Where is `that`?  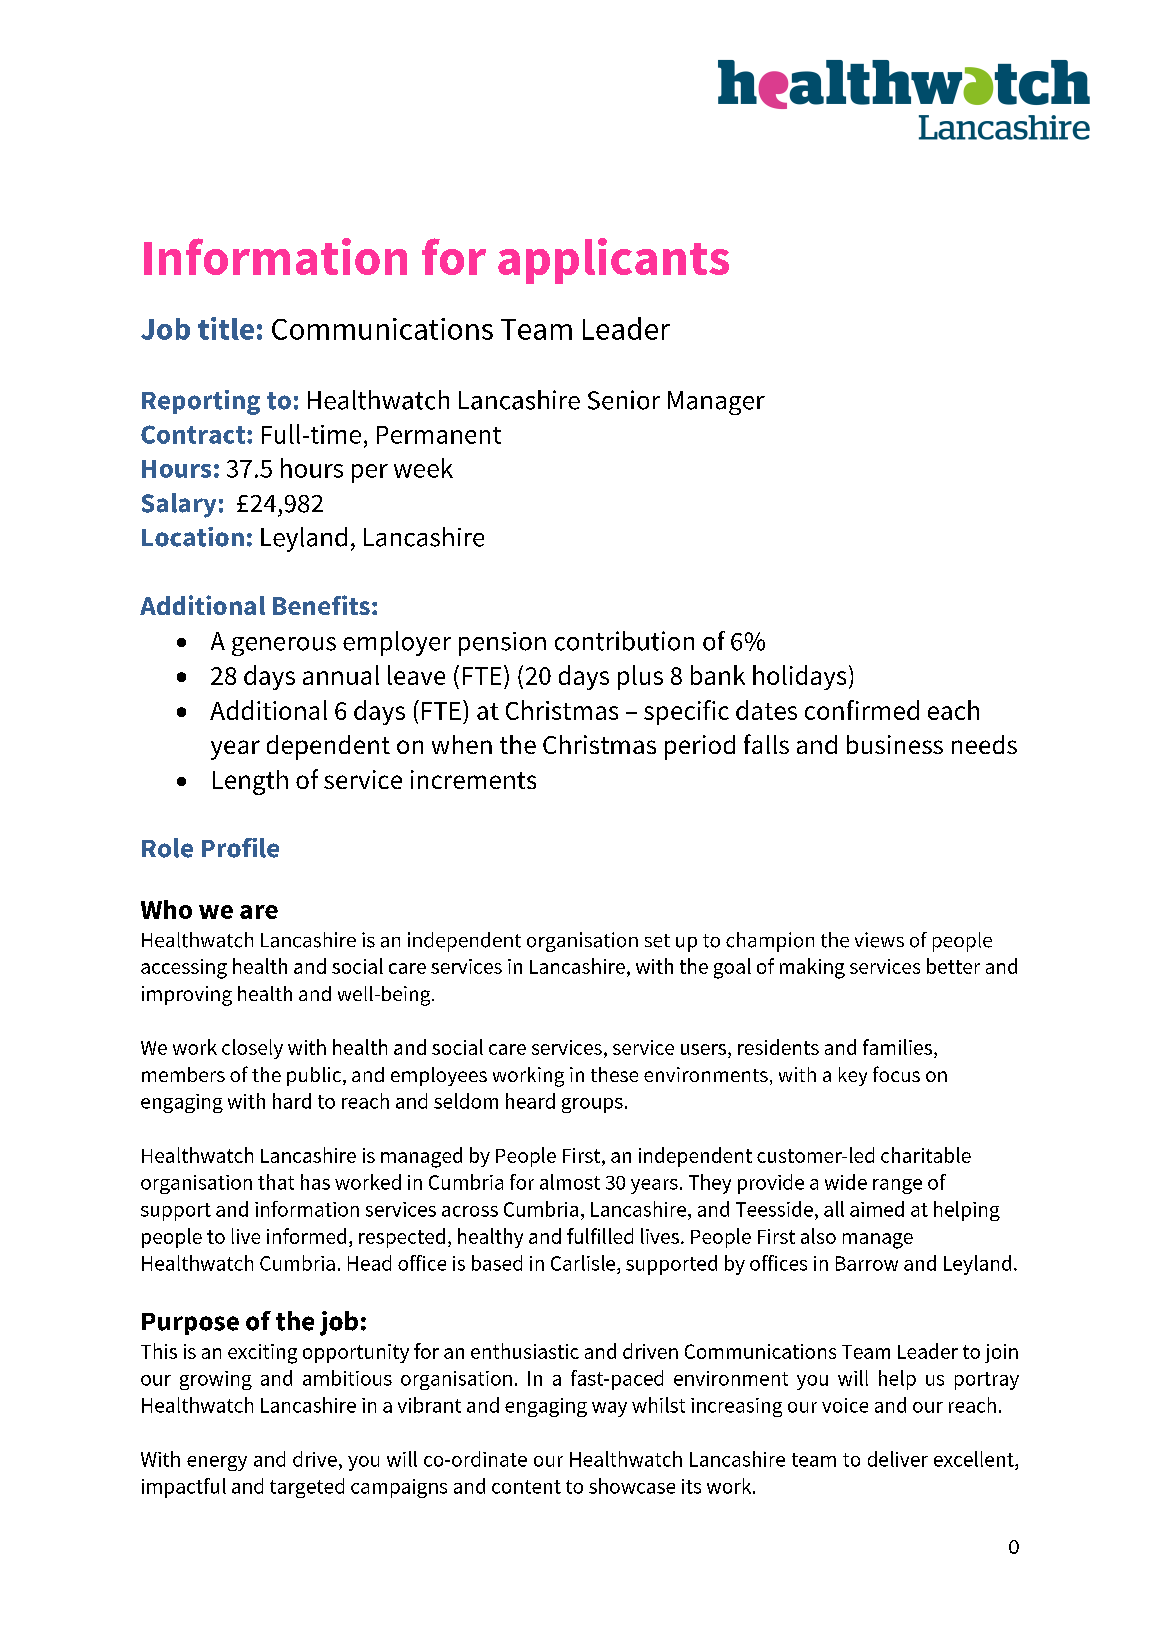 that is located at coordinates (276, 1182).
